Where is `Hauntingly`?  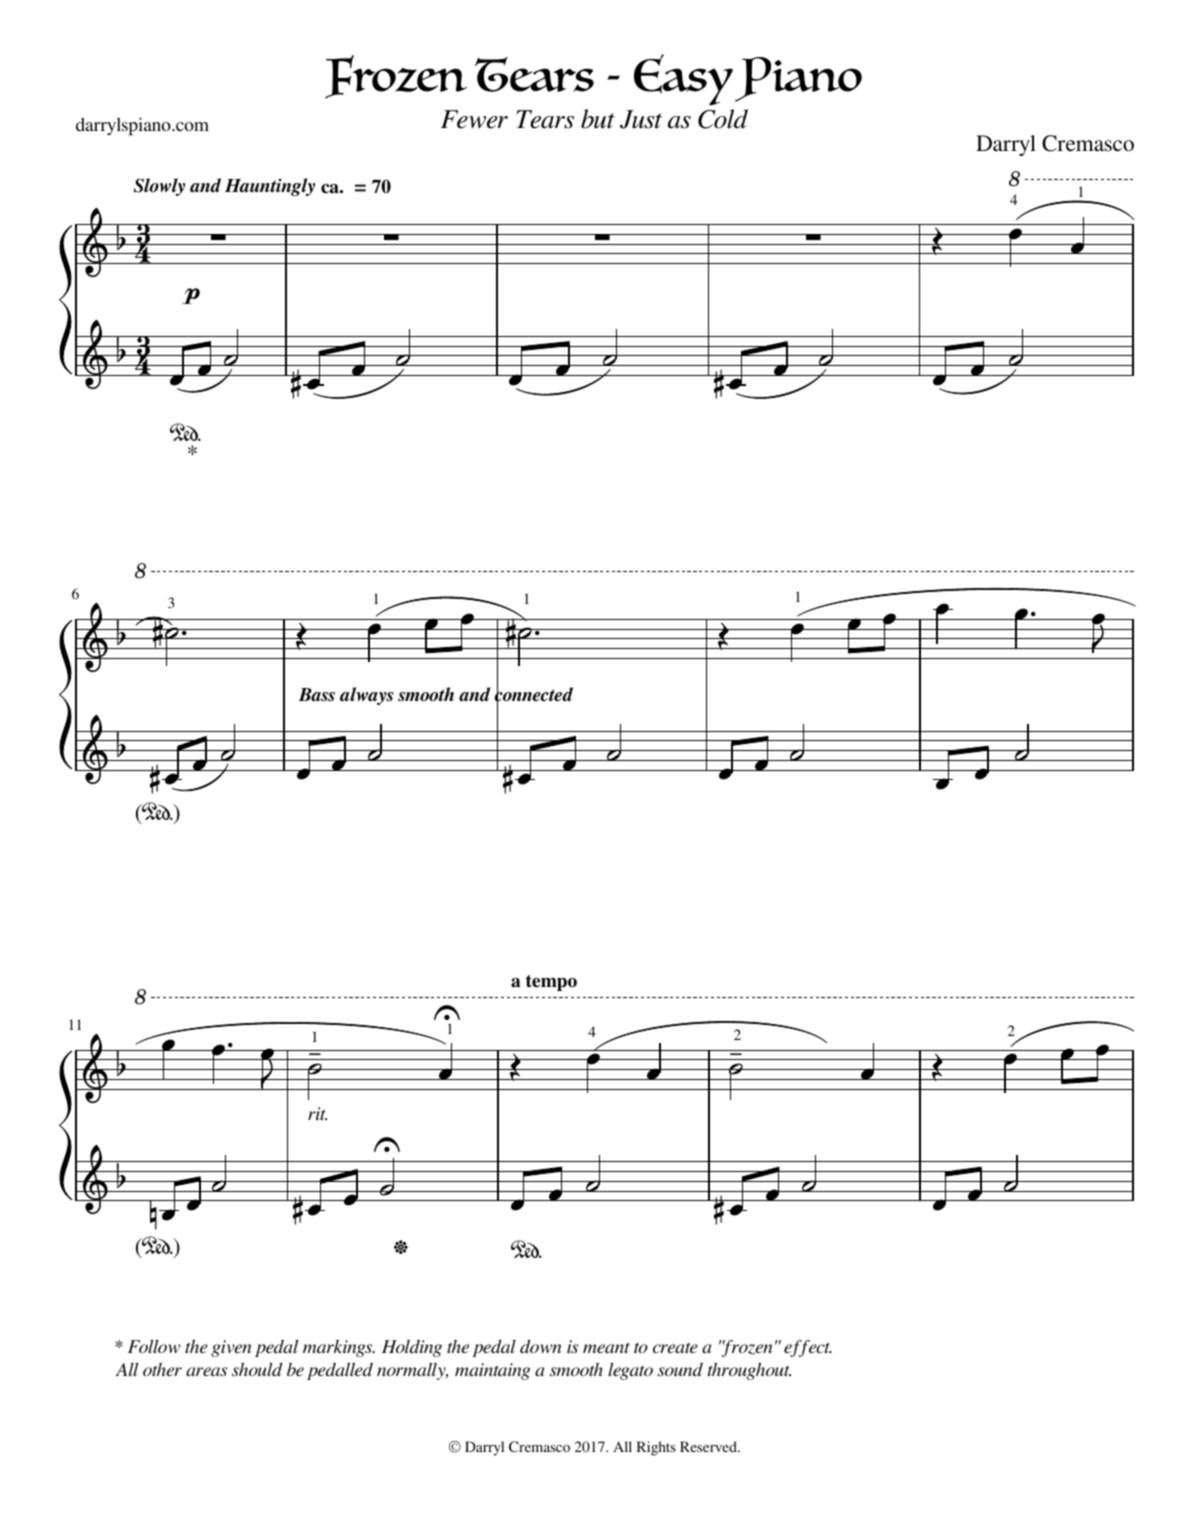 Hauntingly is located at coordinates (270, 187).
